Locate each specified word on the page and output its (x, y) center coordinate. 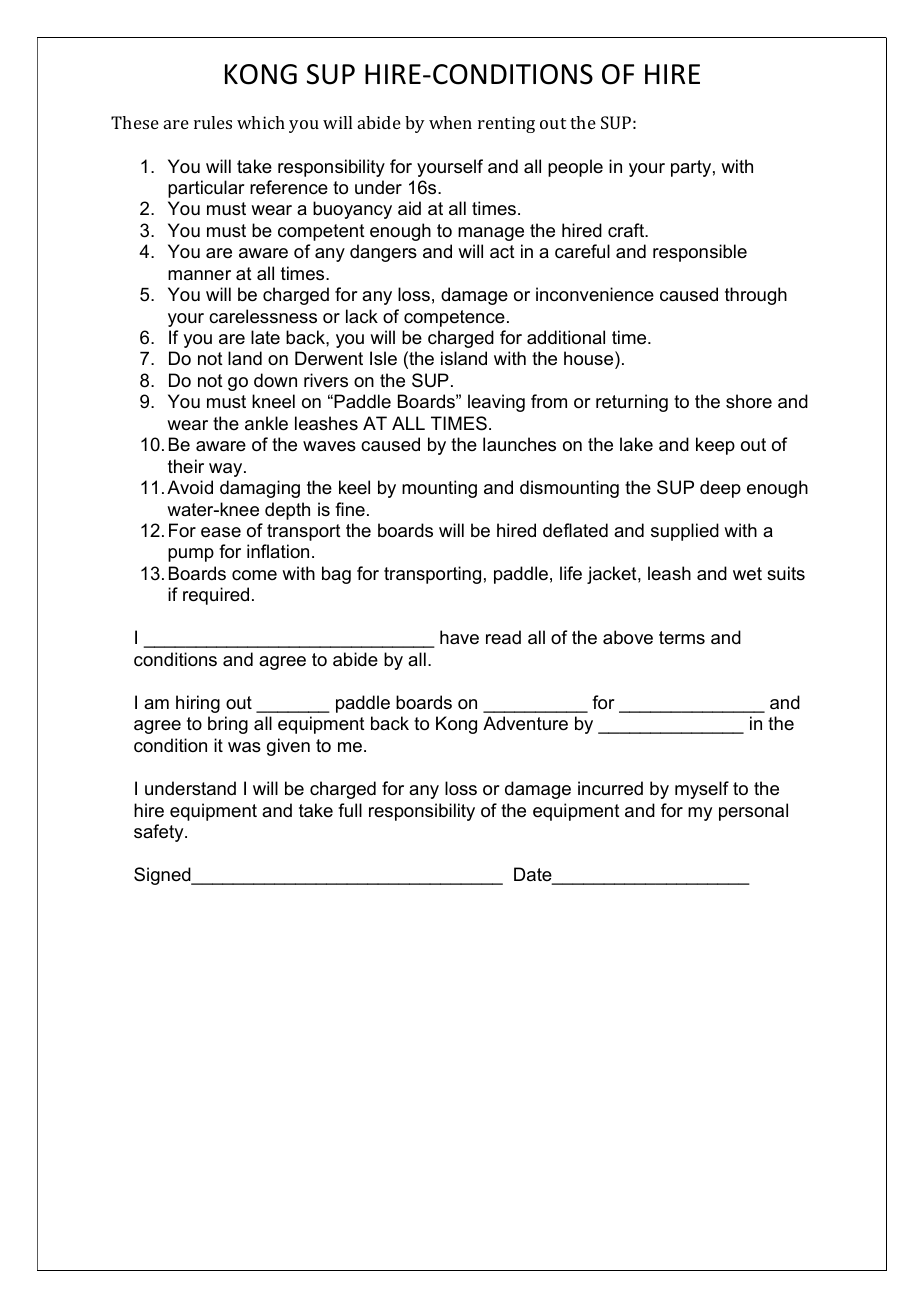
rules (213, 122)
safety (160, 833)
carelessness (263, 316)
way (227, 470)
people (575, 168)
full (350, 810)
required (216, 596)
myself (702, 790)
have (459, 637)
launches (519, 444)
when (450, 122)
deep (720, 489)
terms (682, 637)
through (756, 296)
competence (454, 318)
